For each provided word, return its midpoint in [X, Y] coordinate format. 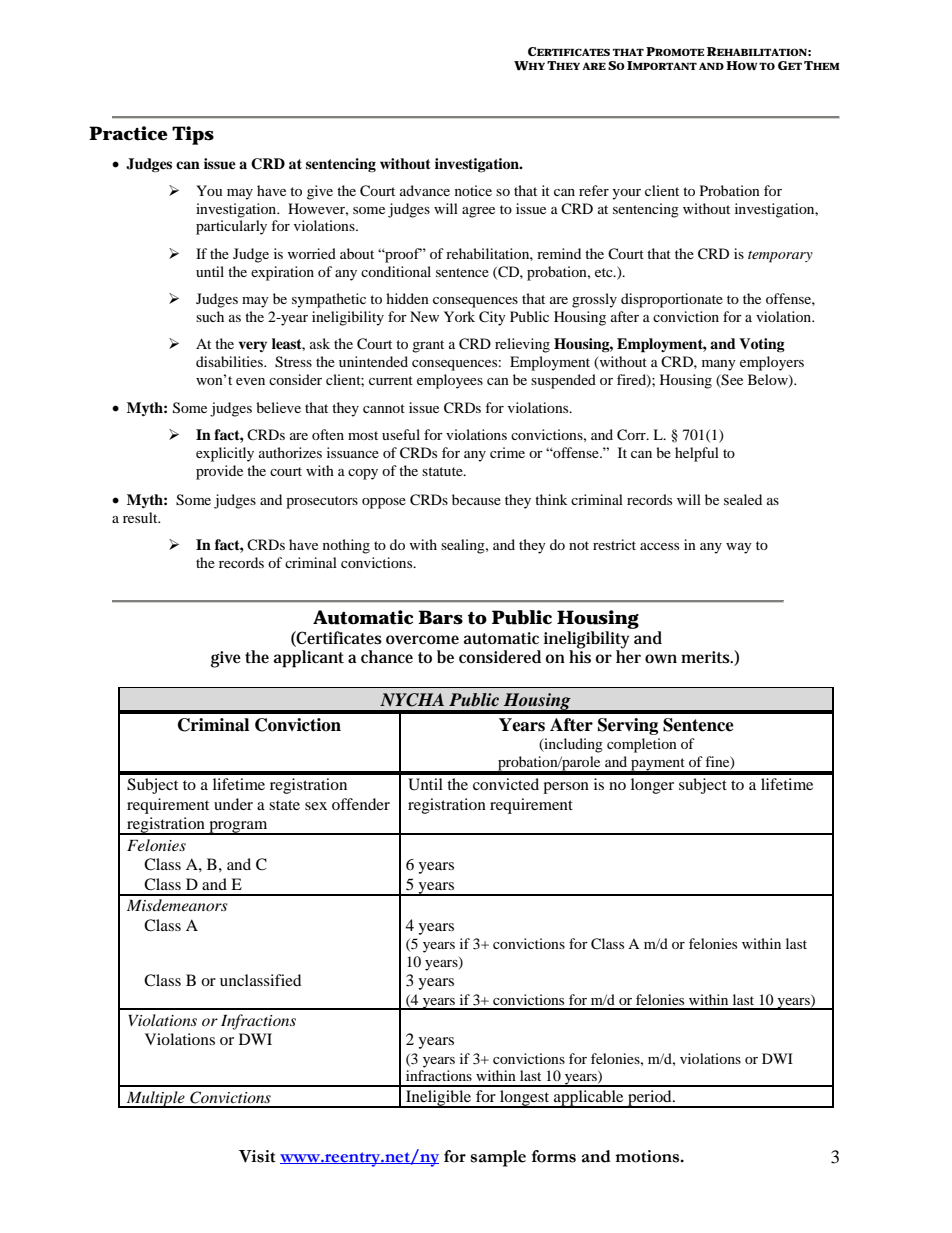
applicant [309, 659]
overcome [422, 639]
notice [473, 190]
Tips [193, 135]
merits [707, 657]
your [626, 194]
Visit [257, 1156]
